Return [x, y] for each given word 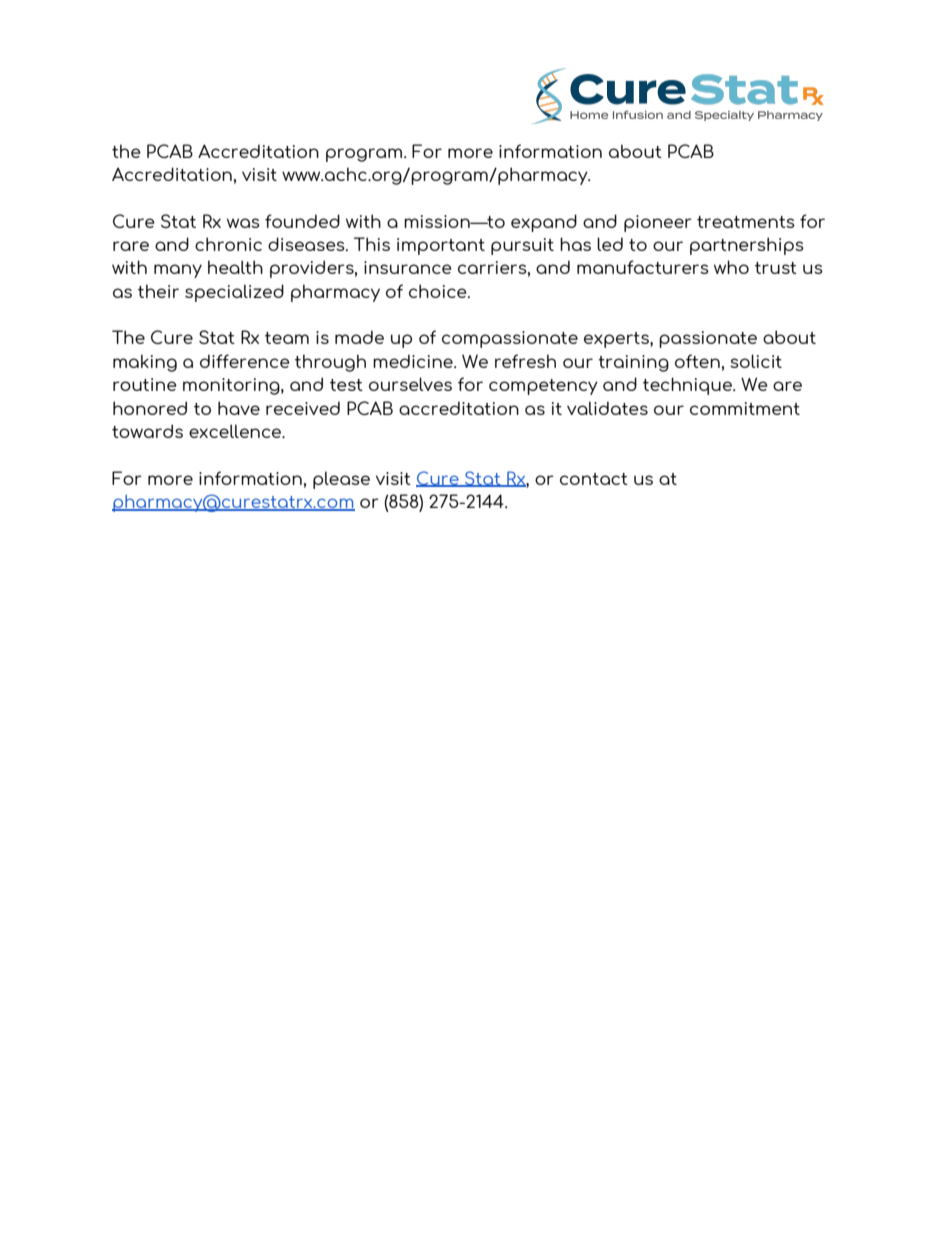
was [243, 223]
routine [145, 384]
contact [594, 479]
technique [688, 386]
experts [617, 340]
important [441, 246]
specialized [234, 293]
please [341, 480]
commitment [745, 408]
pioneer [658, 223]
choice [439, 291]
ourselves [410, 384]
